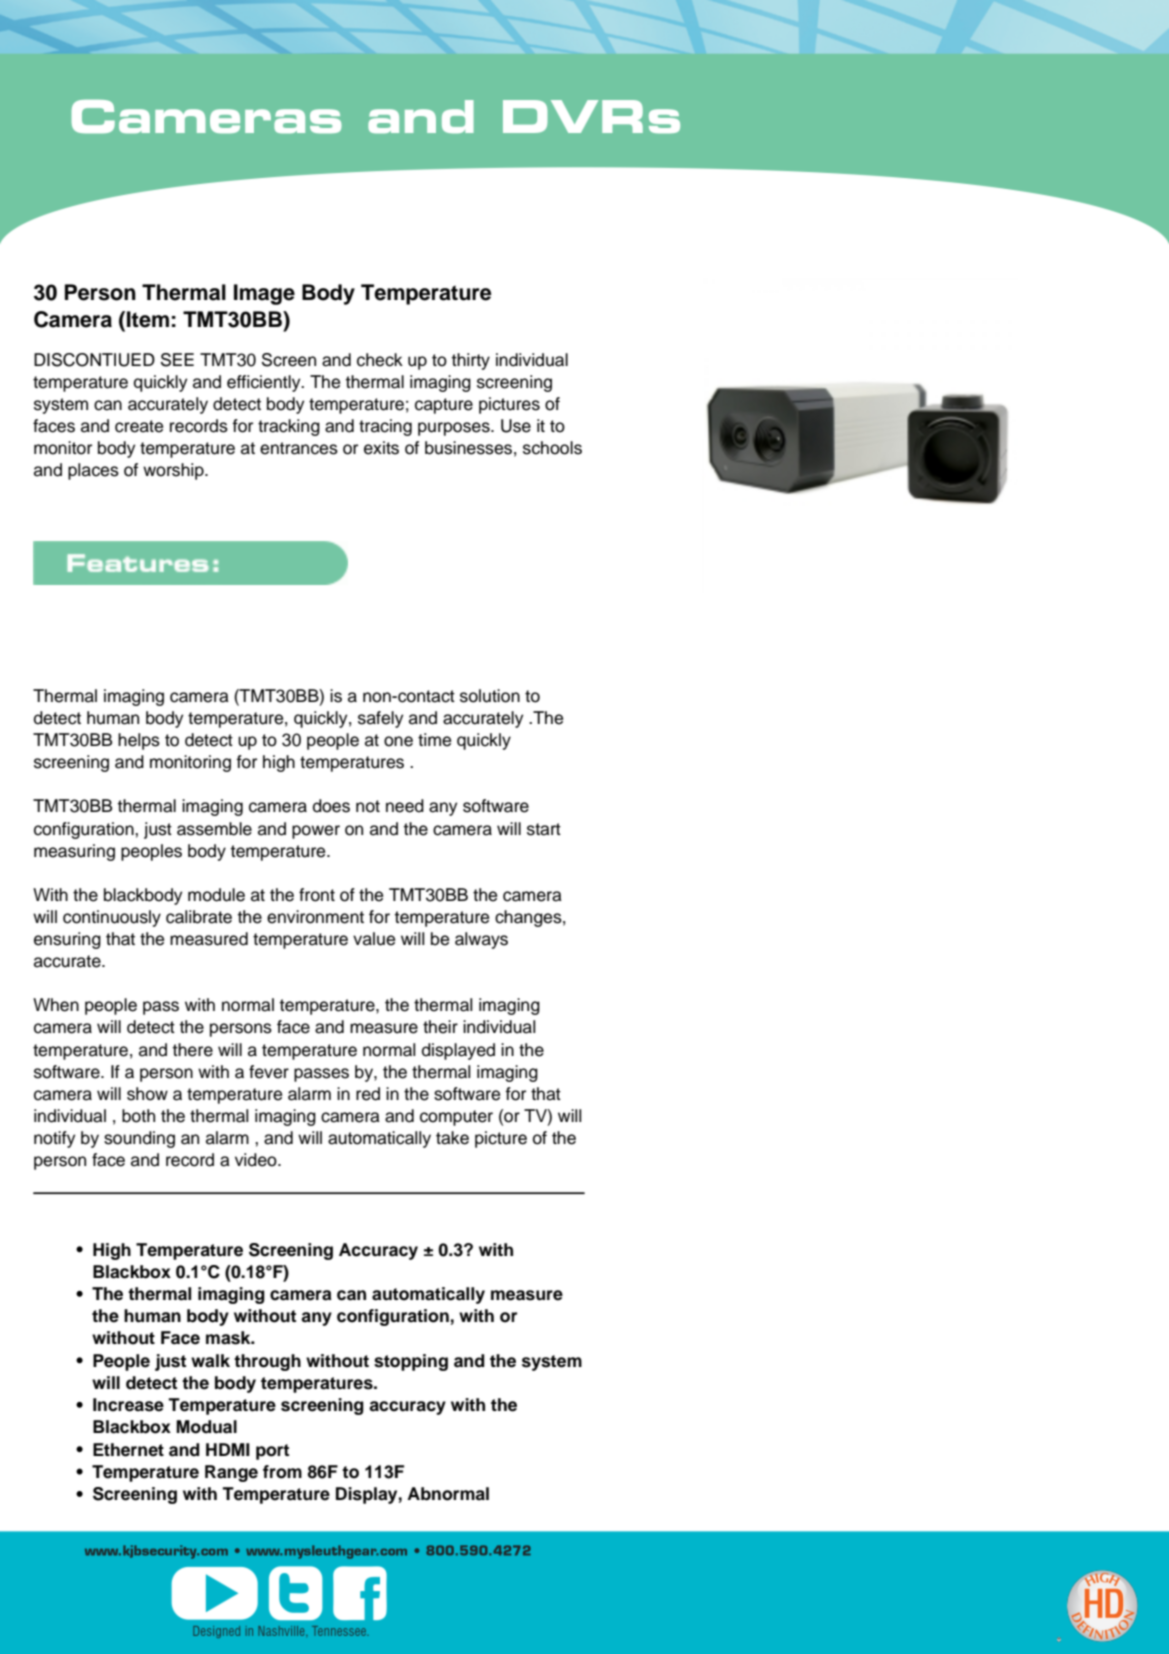  What do you see at coordinates (128, 1450) in the screenshot?
I see `Ethernet` at bounding box center [128, 1450].
